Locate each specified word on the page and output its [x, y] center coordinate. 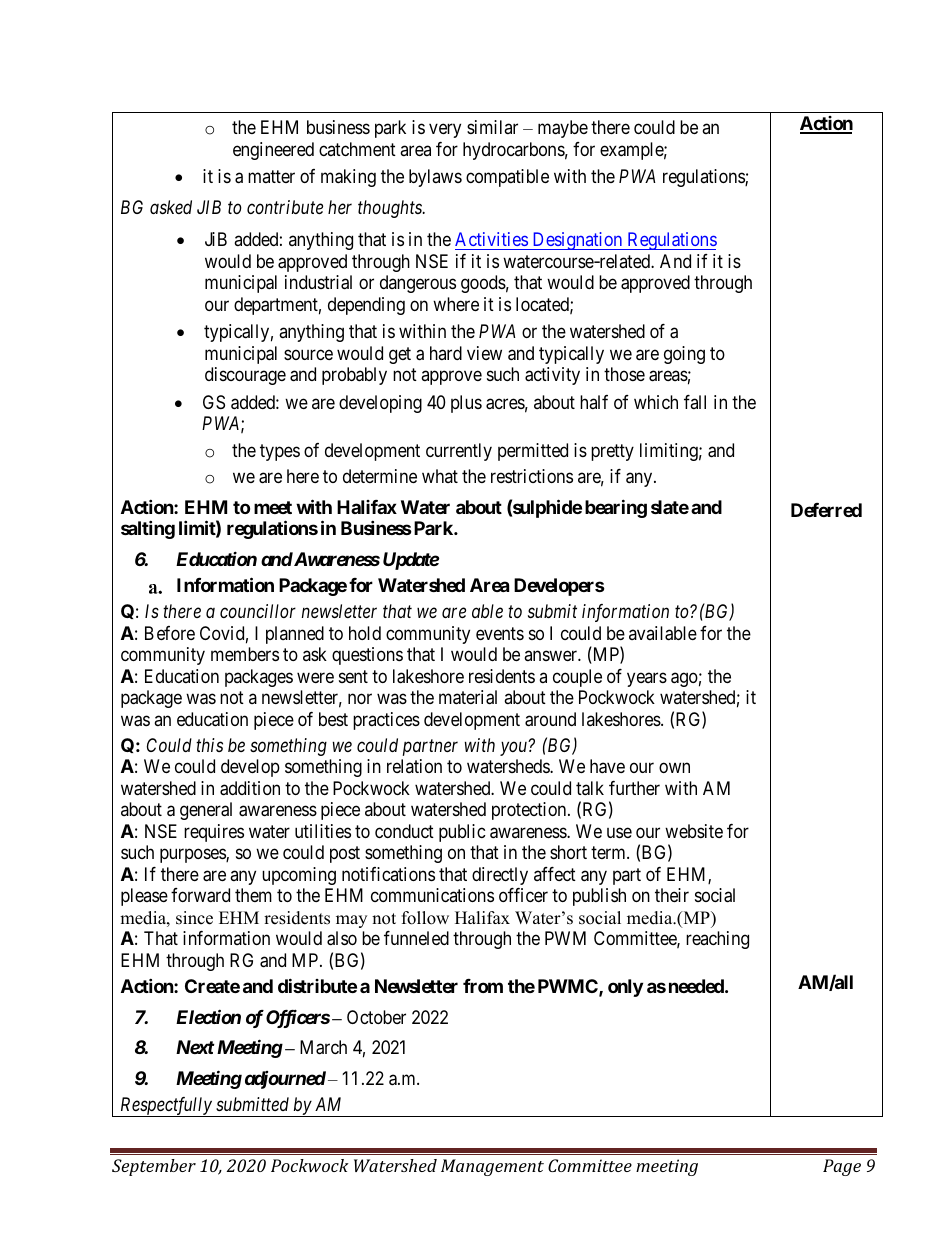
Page [842, 1167]
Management [492, 1167]
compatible [507, 178]
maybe [563, 129]
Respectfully [166, 1107]
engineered [273, 151]
